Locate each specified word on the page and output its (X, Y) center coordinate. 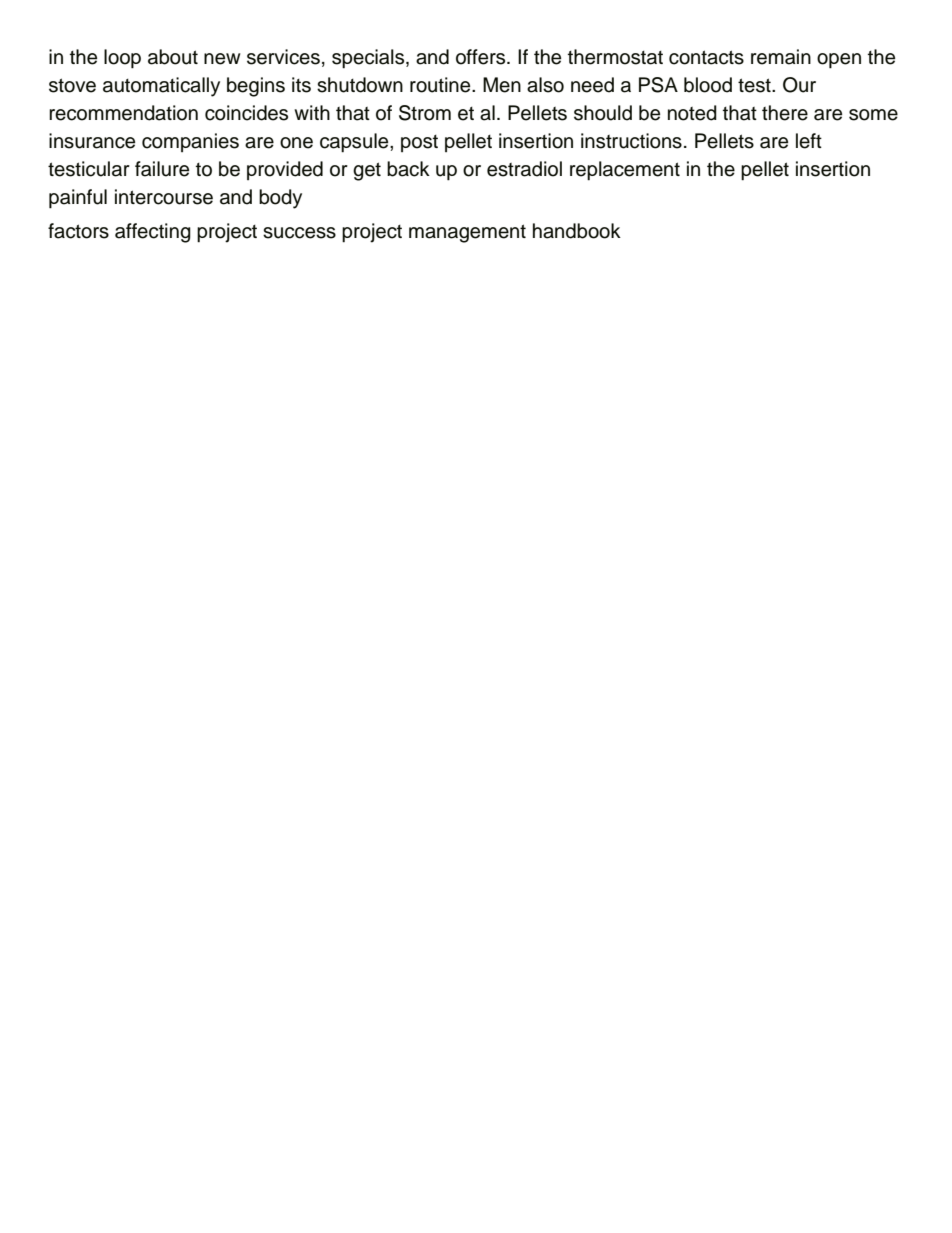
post (419, 143)
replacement (625, 171)
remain (781, 57)
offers (482, 57)
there (785, 113)
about (173, 57)
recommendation (123, 113)
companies (190, 142)
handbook (577, 231)
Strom (425, 113)
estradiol (524, 169)
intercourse (164, 197)
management (467, 233)
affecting (153, 233)
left (809, 141)
